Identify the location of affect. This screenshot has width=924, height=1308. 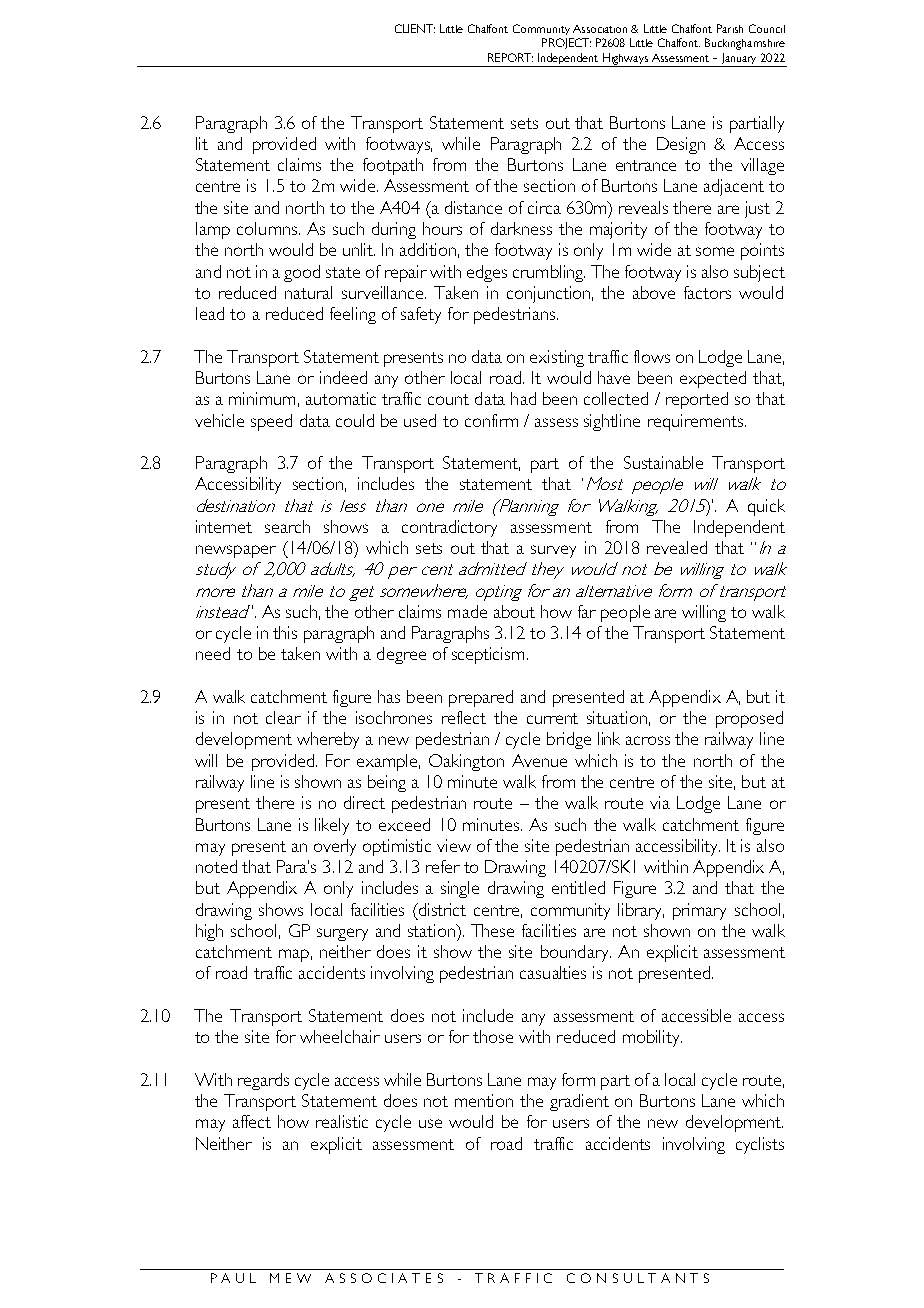
(252, 1121).
